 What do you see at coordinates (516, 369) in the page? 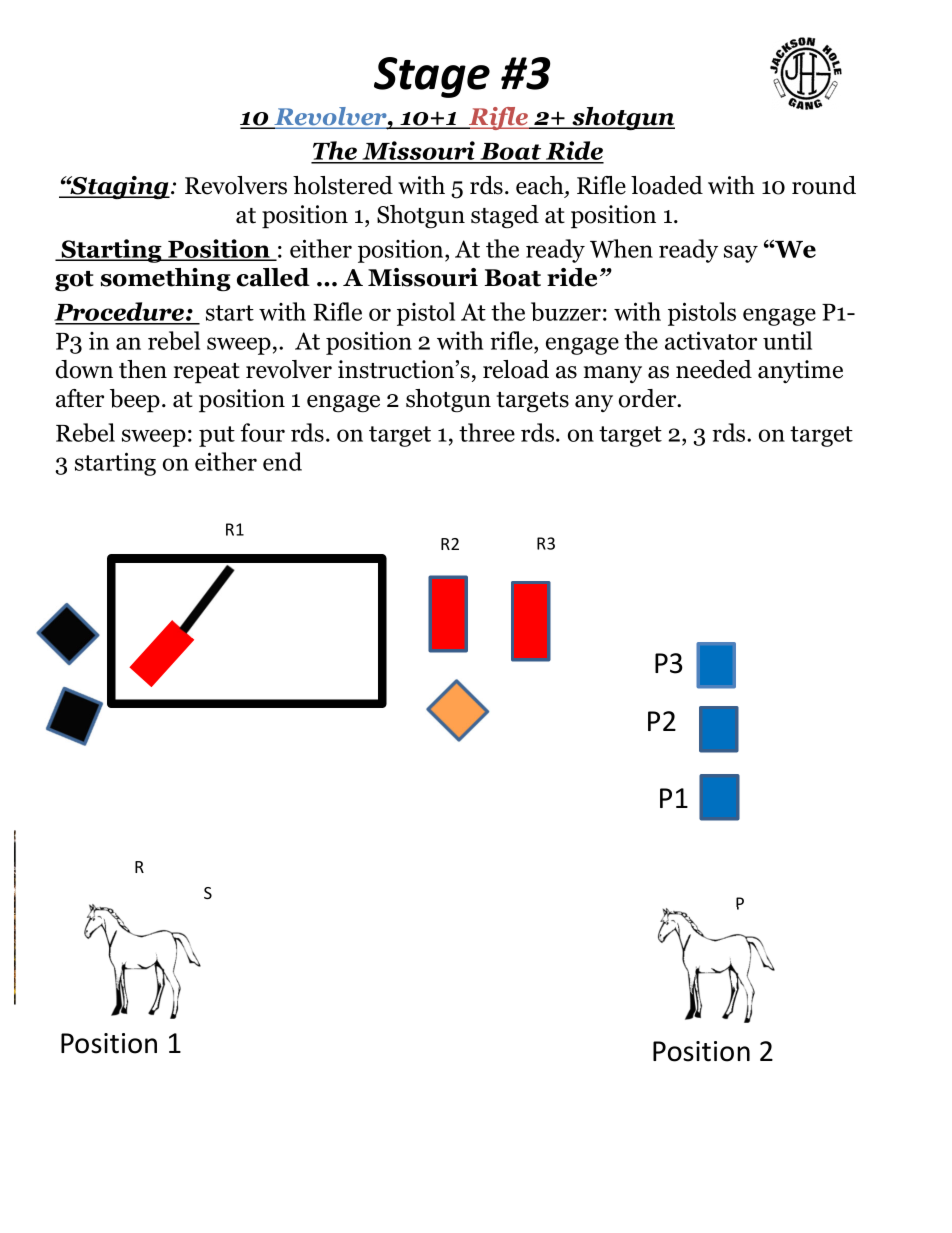
I see `reload` at bounding box center [516, 369].
